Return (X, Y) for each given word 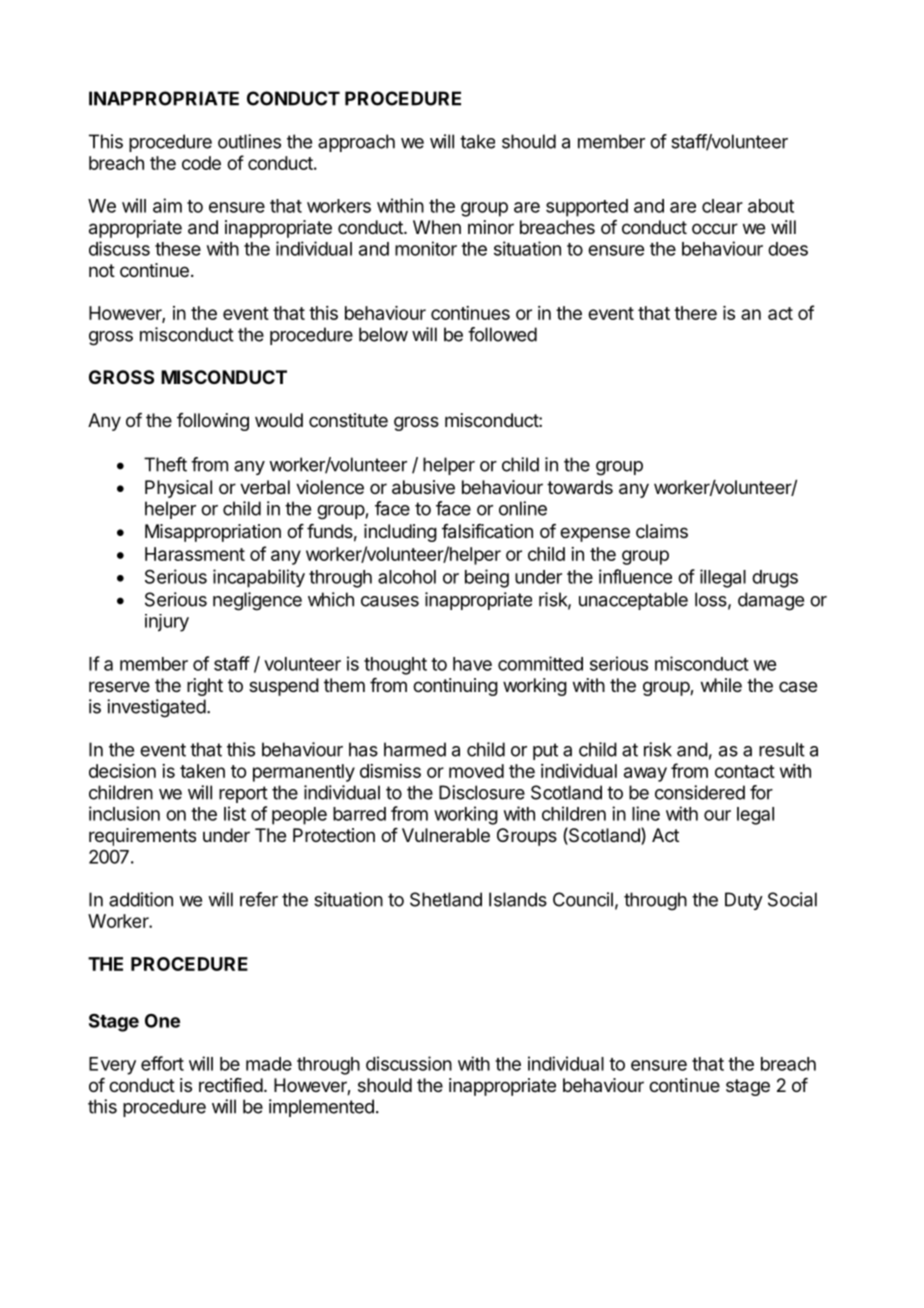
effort (162, 1063)
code (201, 163)
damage (771, 601)
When (437, 227)
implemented (321, 1108)
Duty (744, 901)
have (472, 664)
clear (722, 206)
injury (167, 623)
